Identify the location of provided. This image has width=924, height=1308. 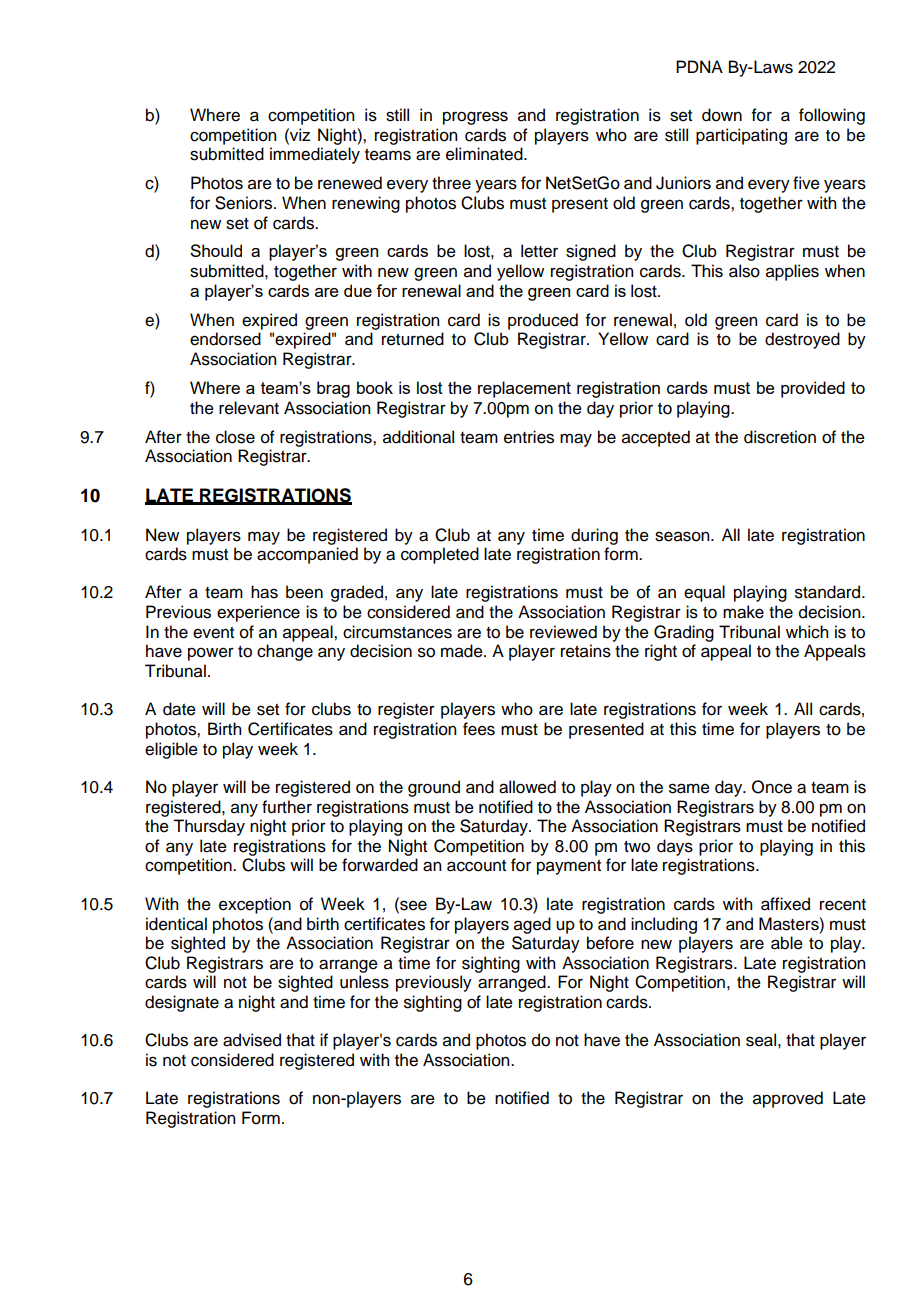
(813, 389).
